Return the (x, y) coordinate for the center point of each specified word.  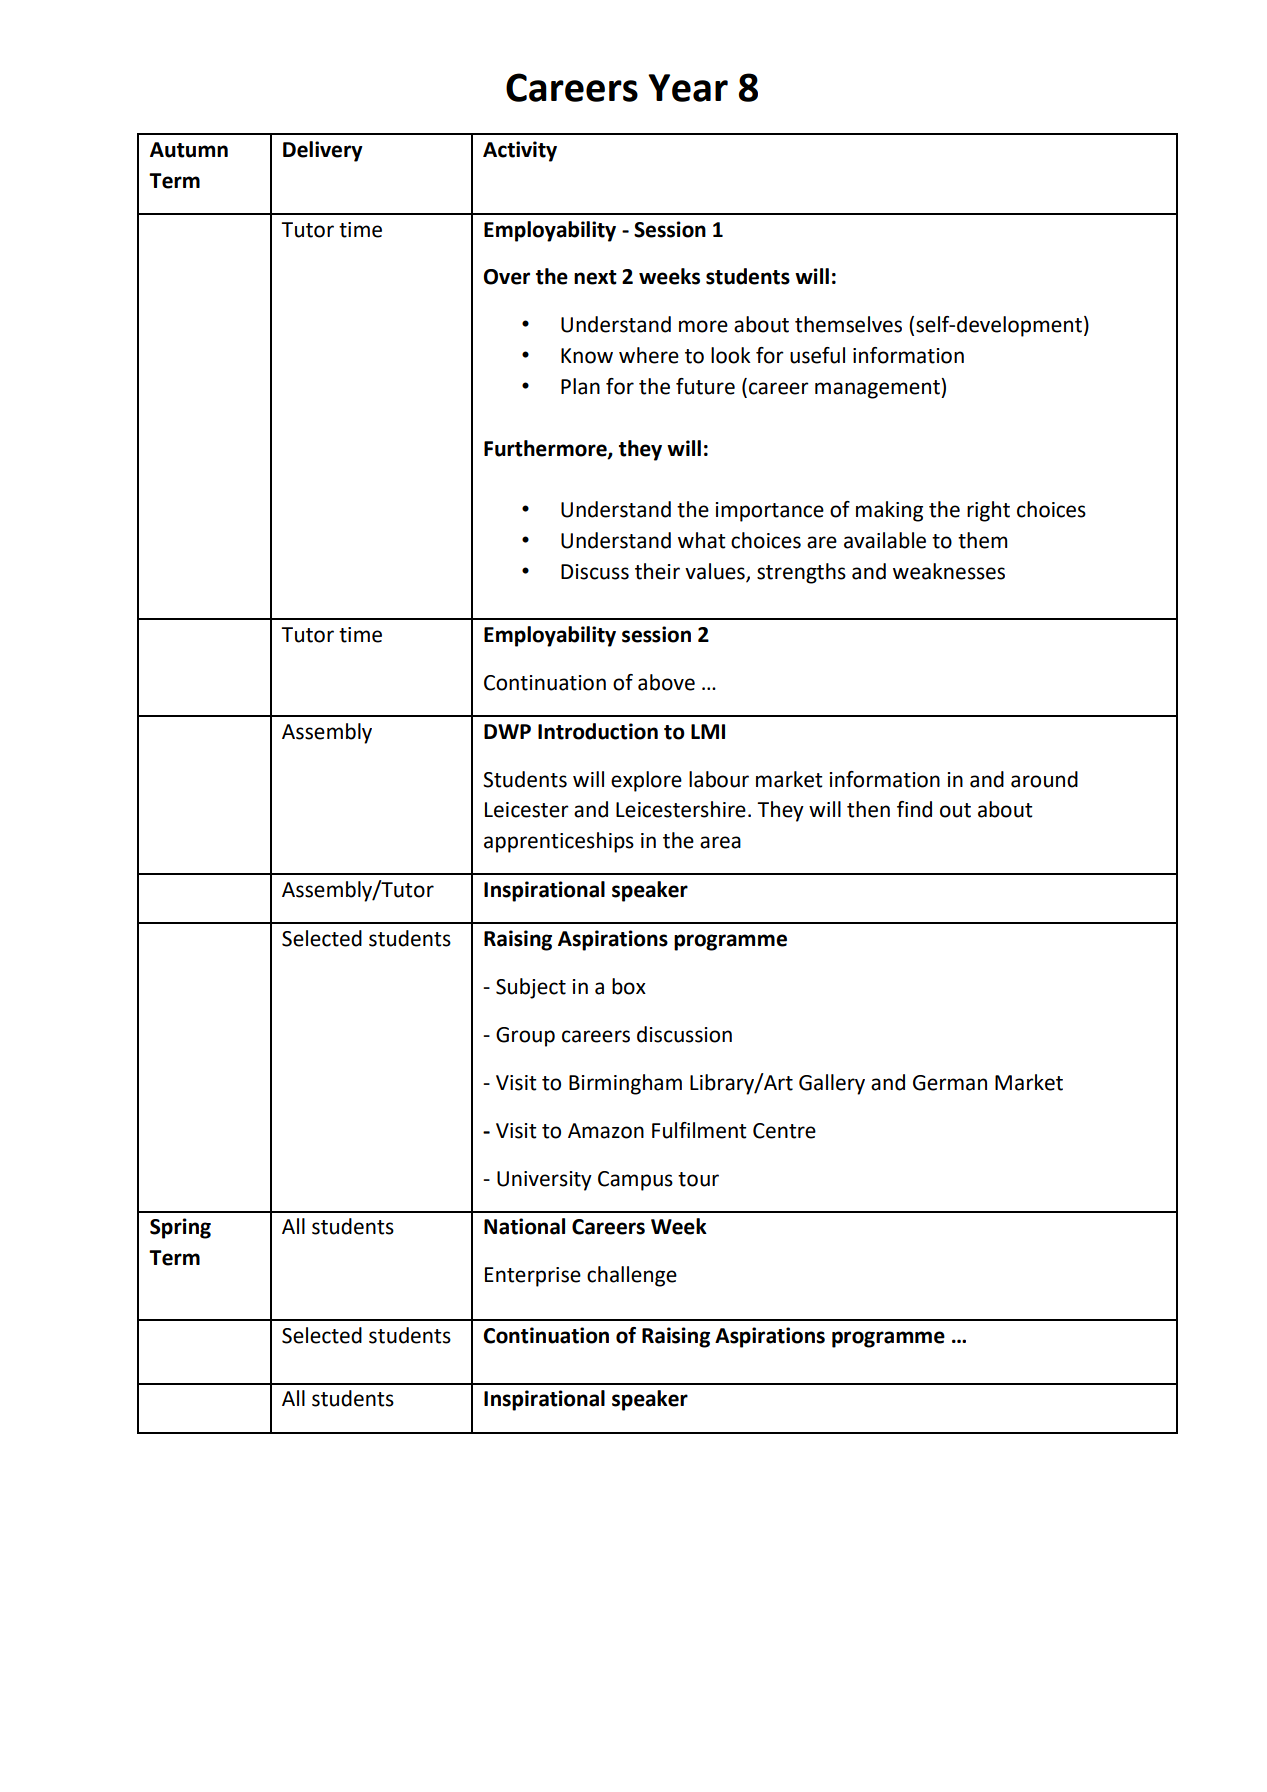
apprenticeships (559, 842)
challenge (632, 1276)
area (720, 842)
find (914, 809)
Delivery (323, 151)
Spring (180, 1228)
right (988, 511)
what (702, 540)
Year (688, 88)
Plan (580, 386)
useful (817, 355)
